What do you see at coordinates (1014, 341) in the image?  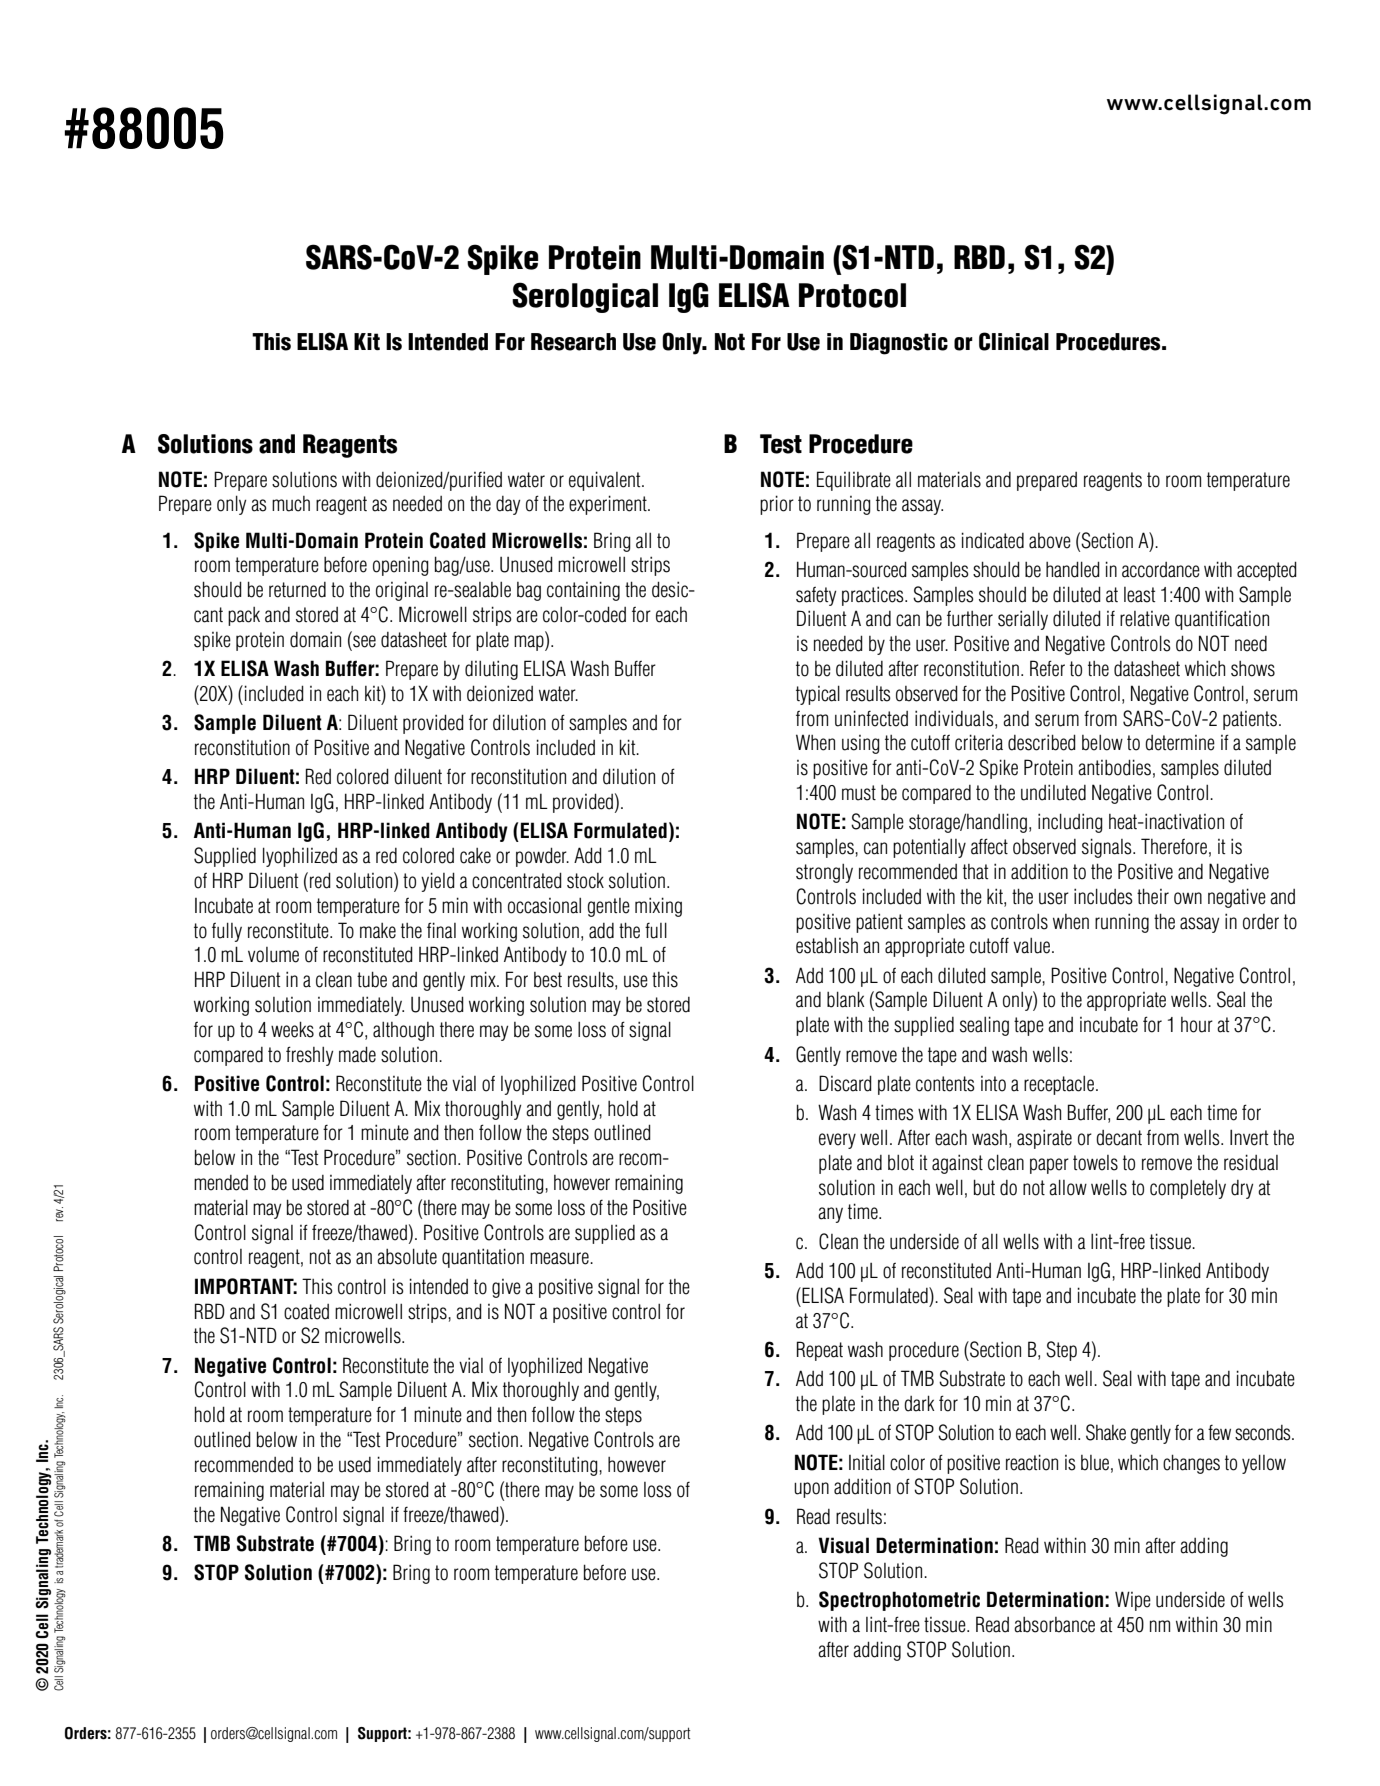 I see `Clinical` at bounding box center [1014, 341].
